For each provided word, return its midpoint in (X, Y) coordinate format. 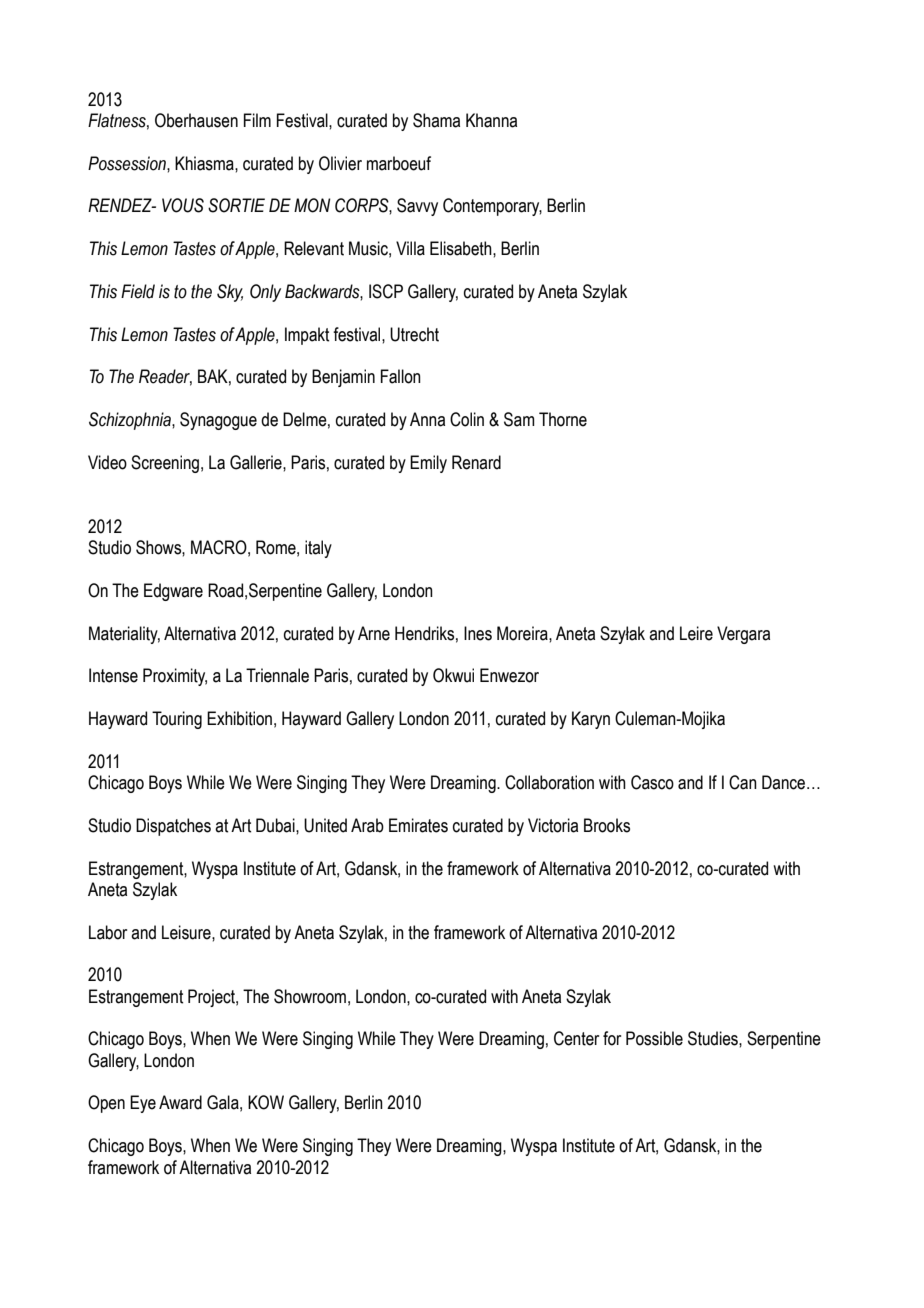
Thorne (563, 419)
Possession (128, 163)
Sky (230, 293)
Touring (177, 720)
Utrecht (414, 334)
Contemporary (492, 207)
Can (743, 782)
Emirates (418, 825)
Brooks (607, 825)
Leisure (187, 932)
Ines (478, 633)
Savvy (417, 207)
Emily (428, 464)
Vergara (743, 635)
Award (180, 1102)
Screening (165, 464)
